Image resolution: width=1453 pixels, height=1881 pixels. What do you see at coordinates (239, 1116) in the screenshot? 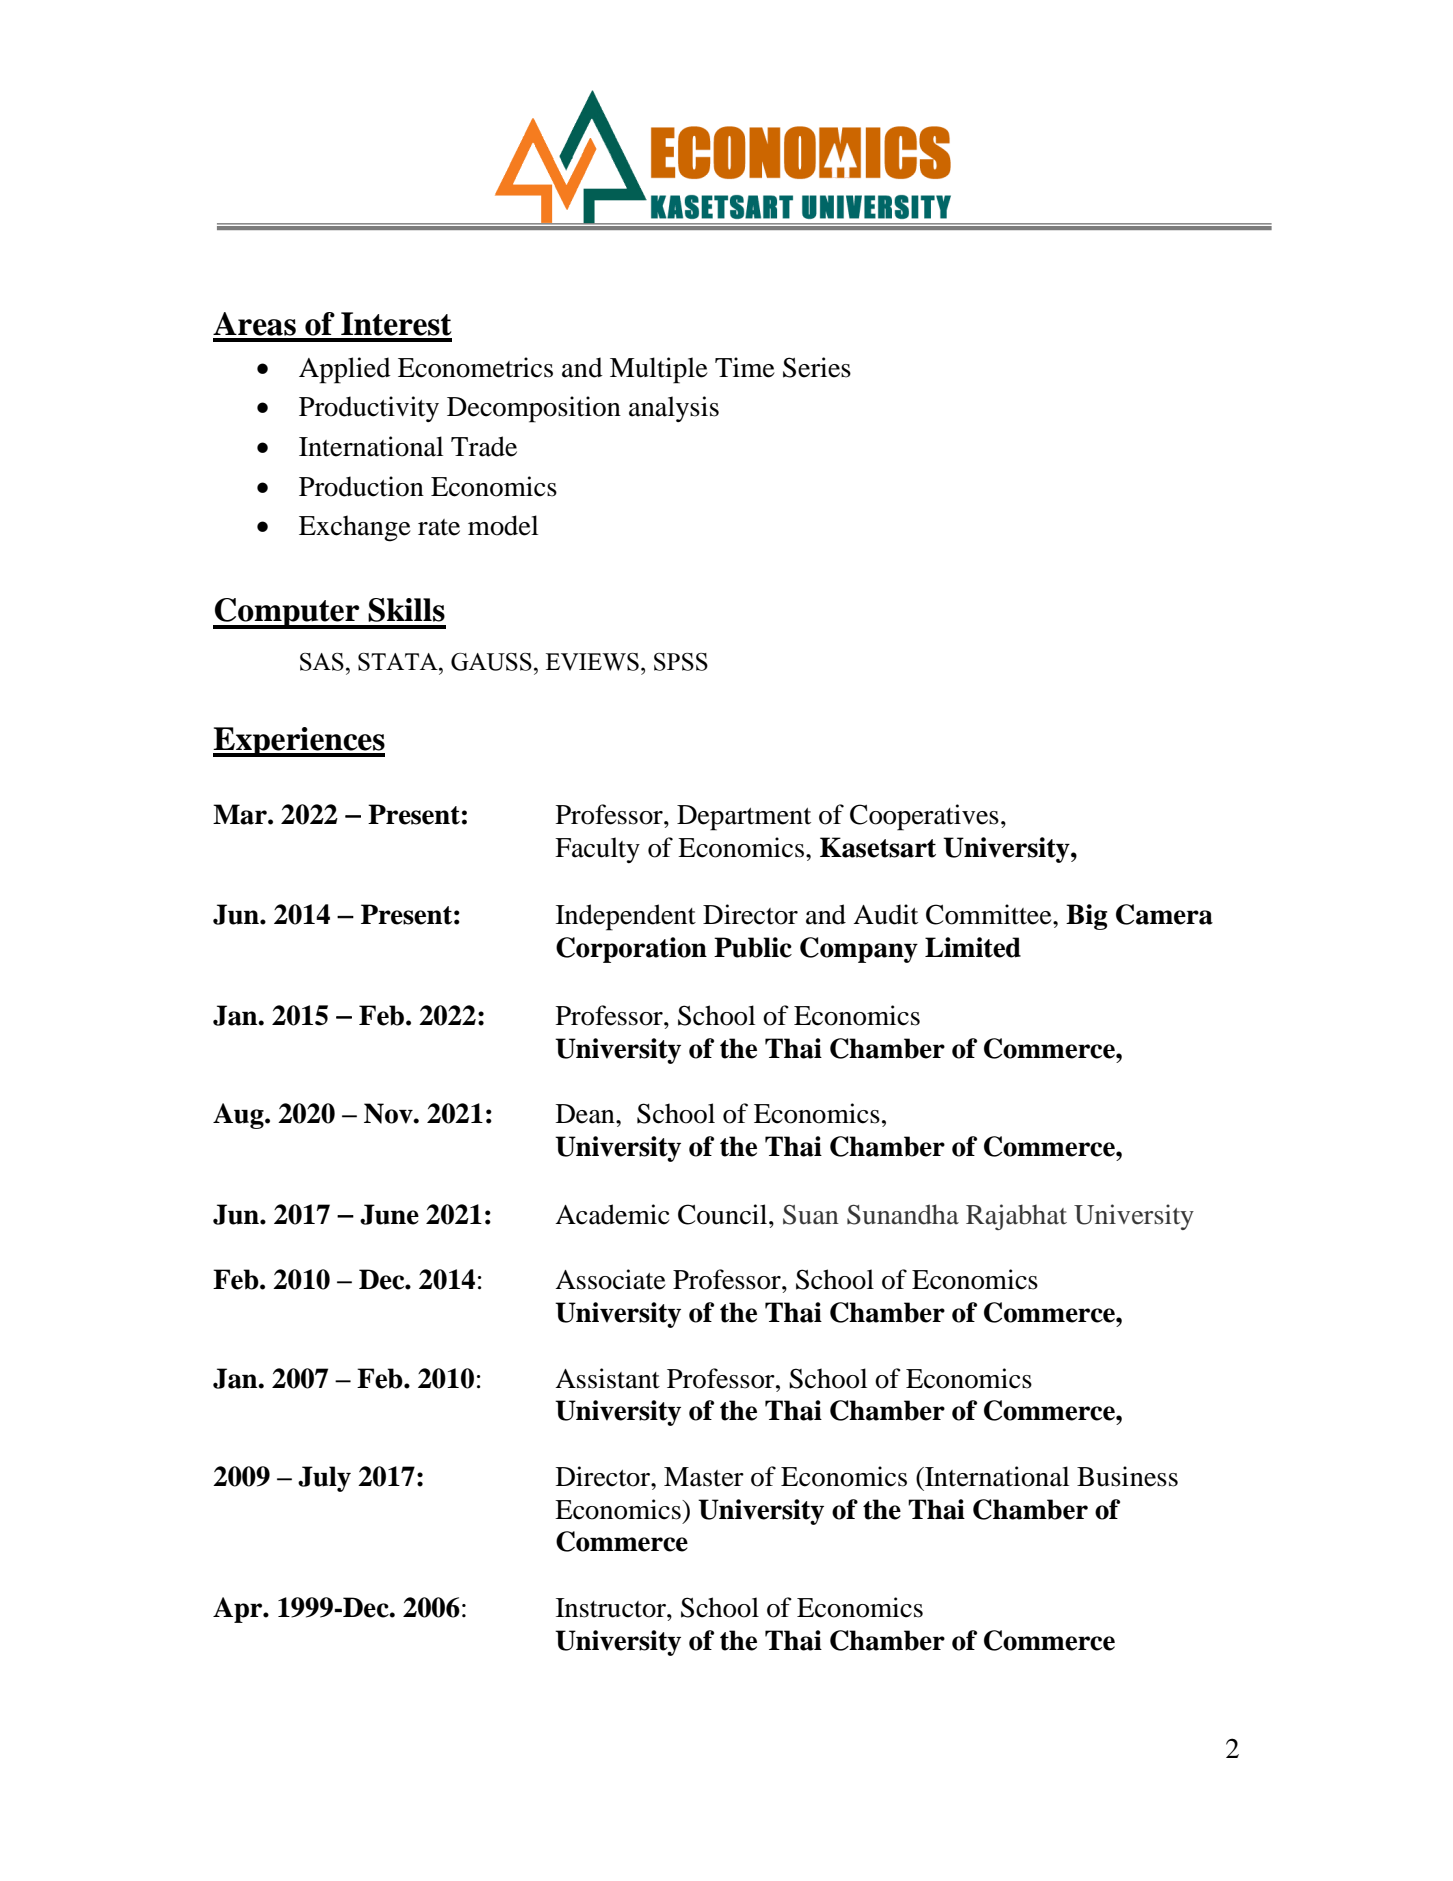
I see `Aug` at bounding box center [239, 1116].
